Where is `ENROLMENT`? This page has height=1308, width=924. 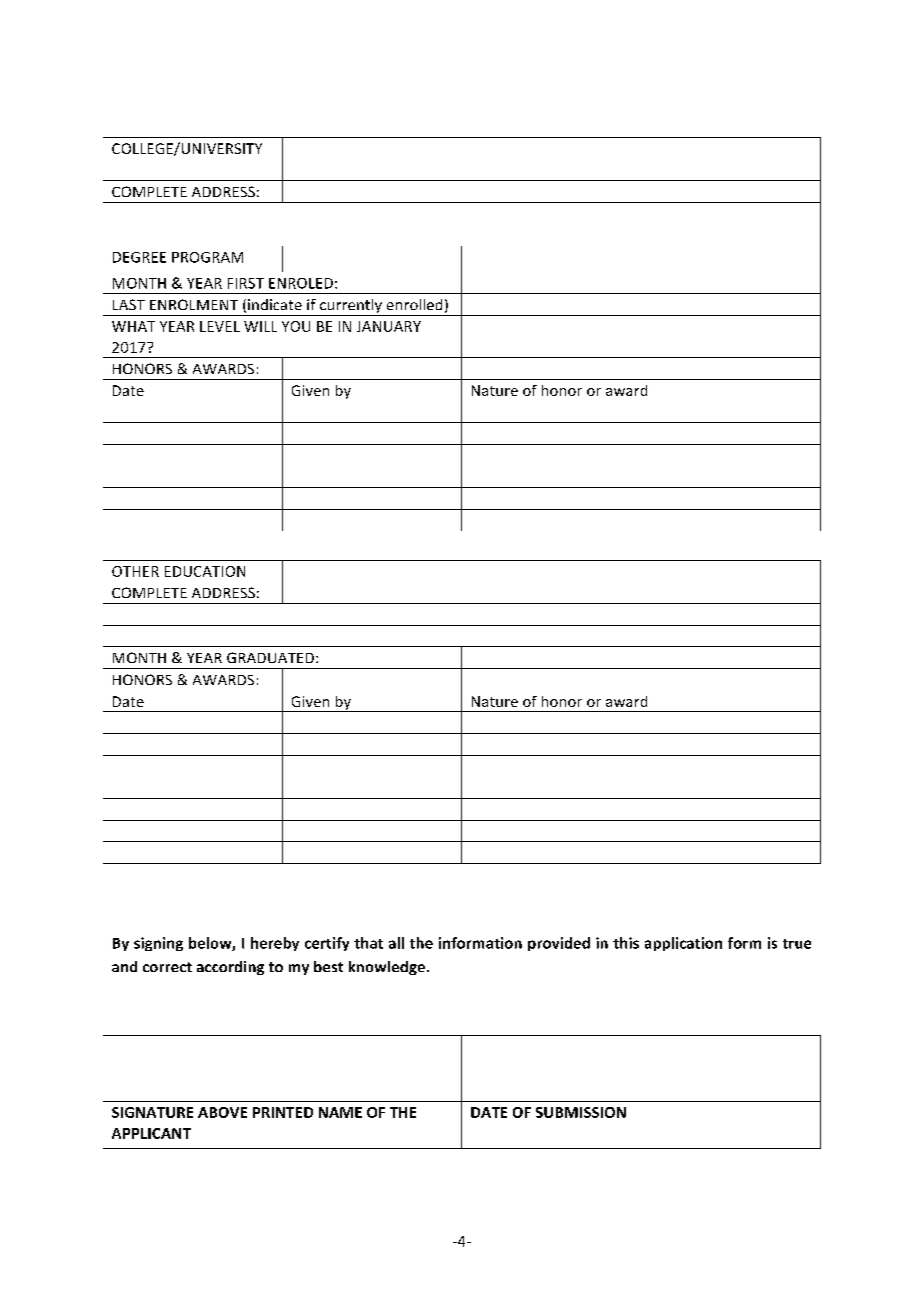
ENROLMENT is located at coordinates (194, 304).
